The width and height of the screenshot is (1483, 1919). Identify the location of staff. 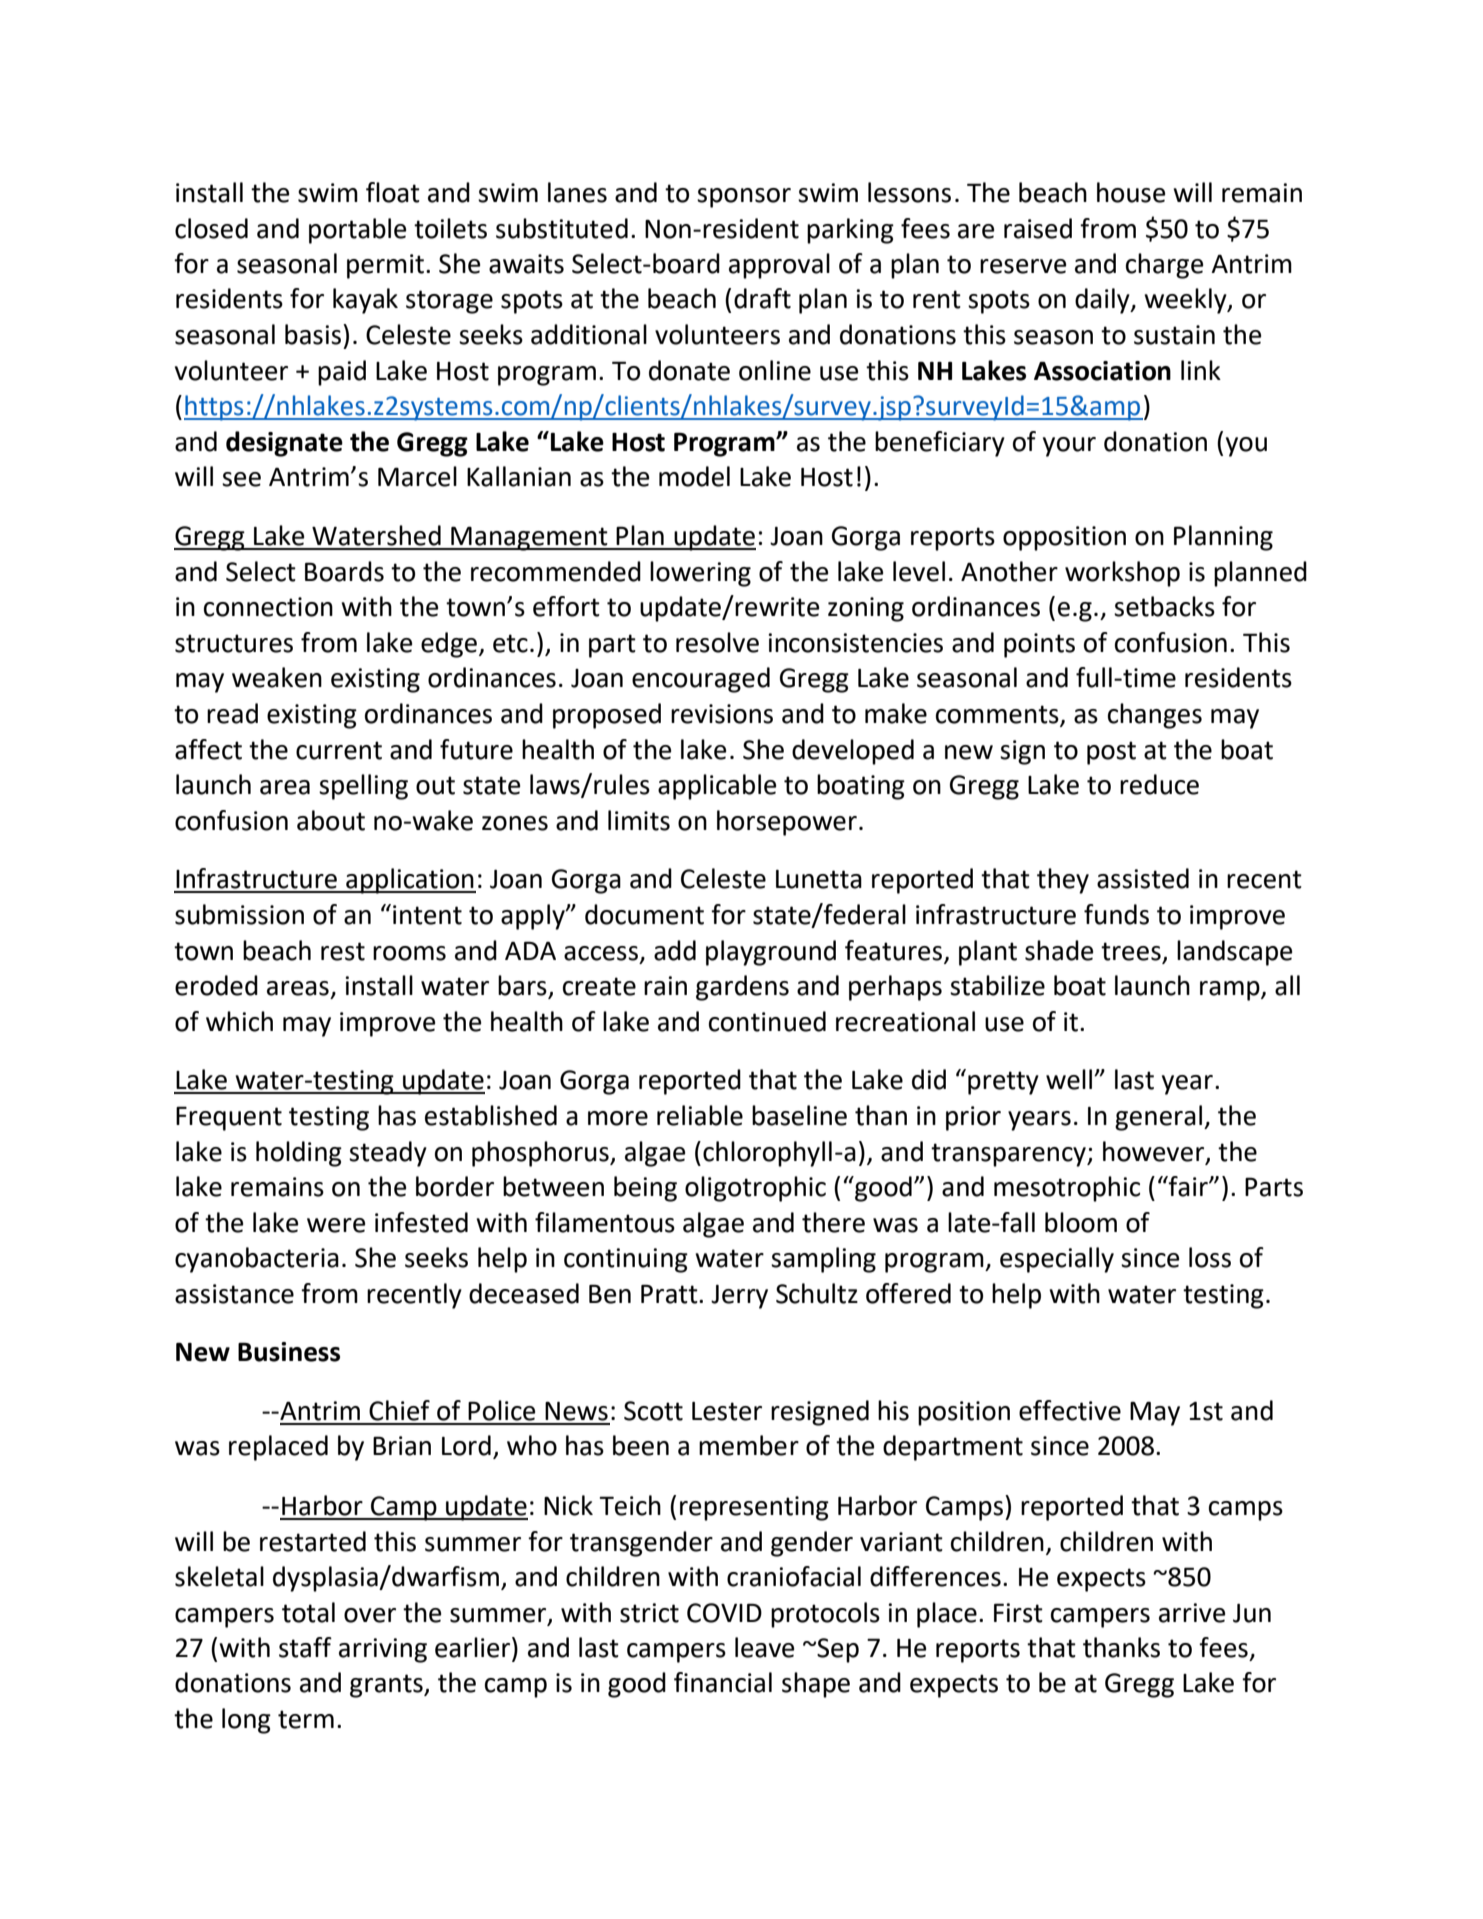
(305, 1647).
